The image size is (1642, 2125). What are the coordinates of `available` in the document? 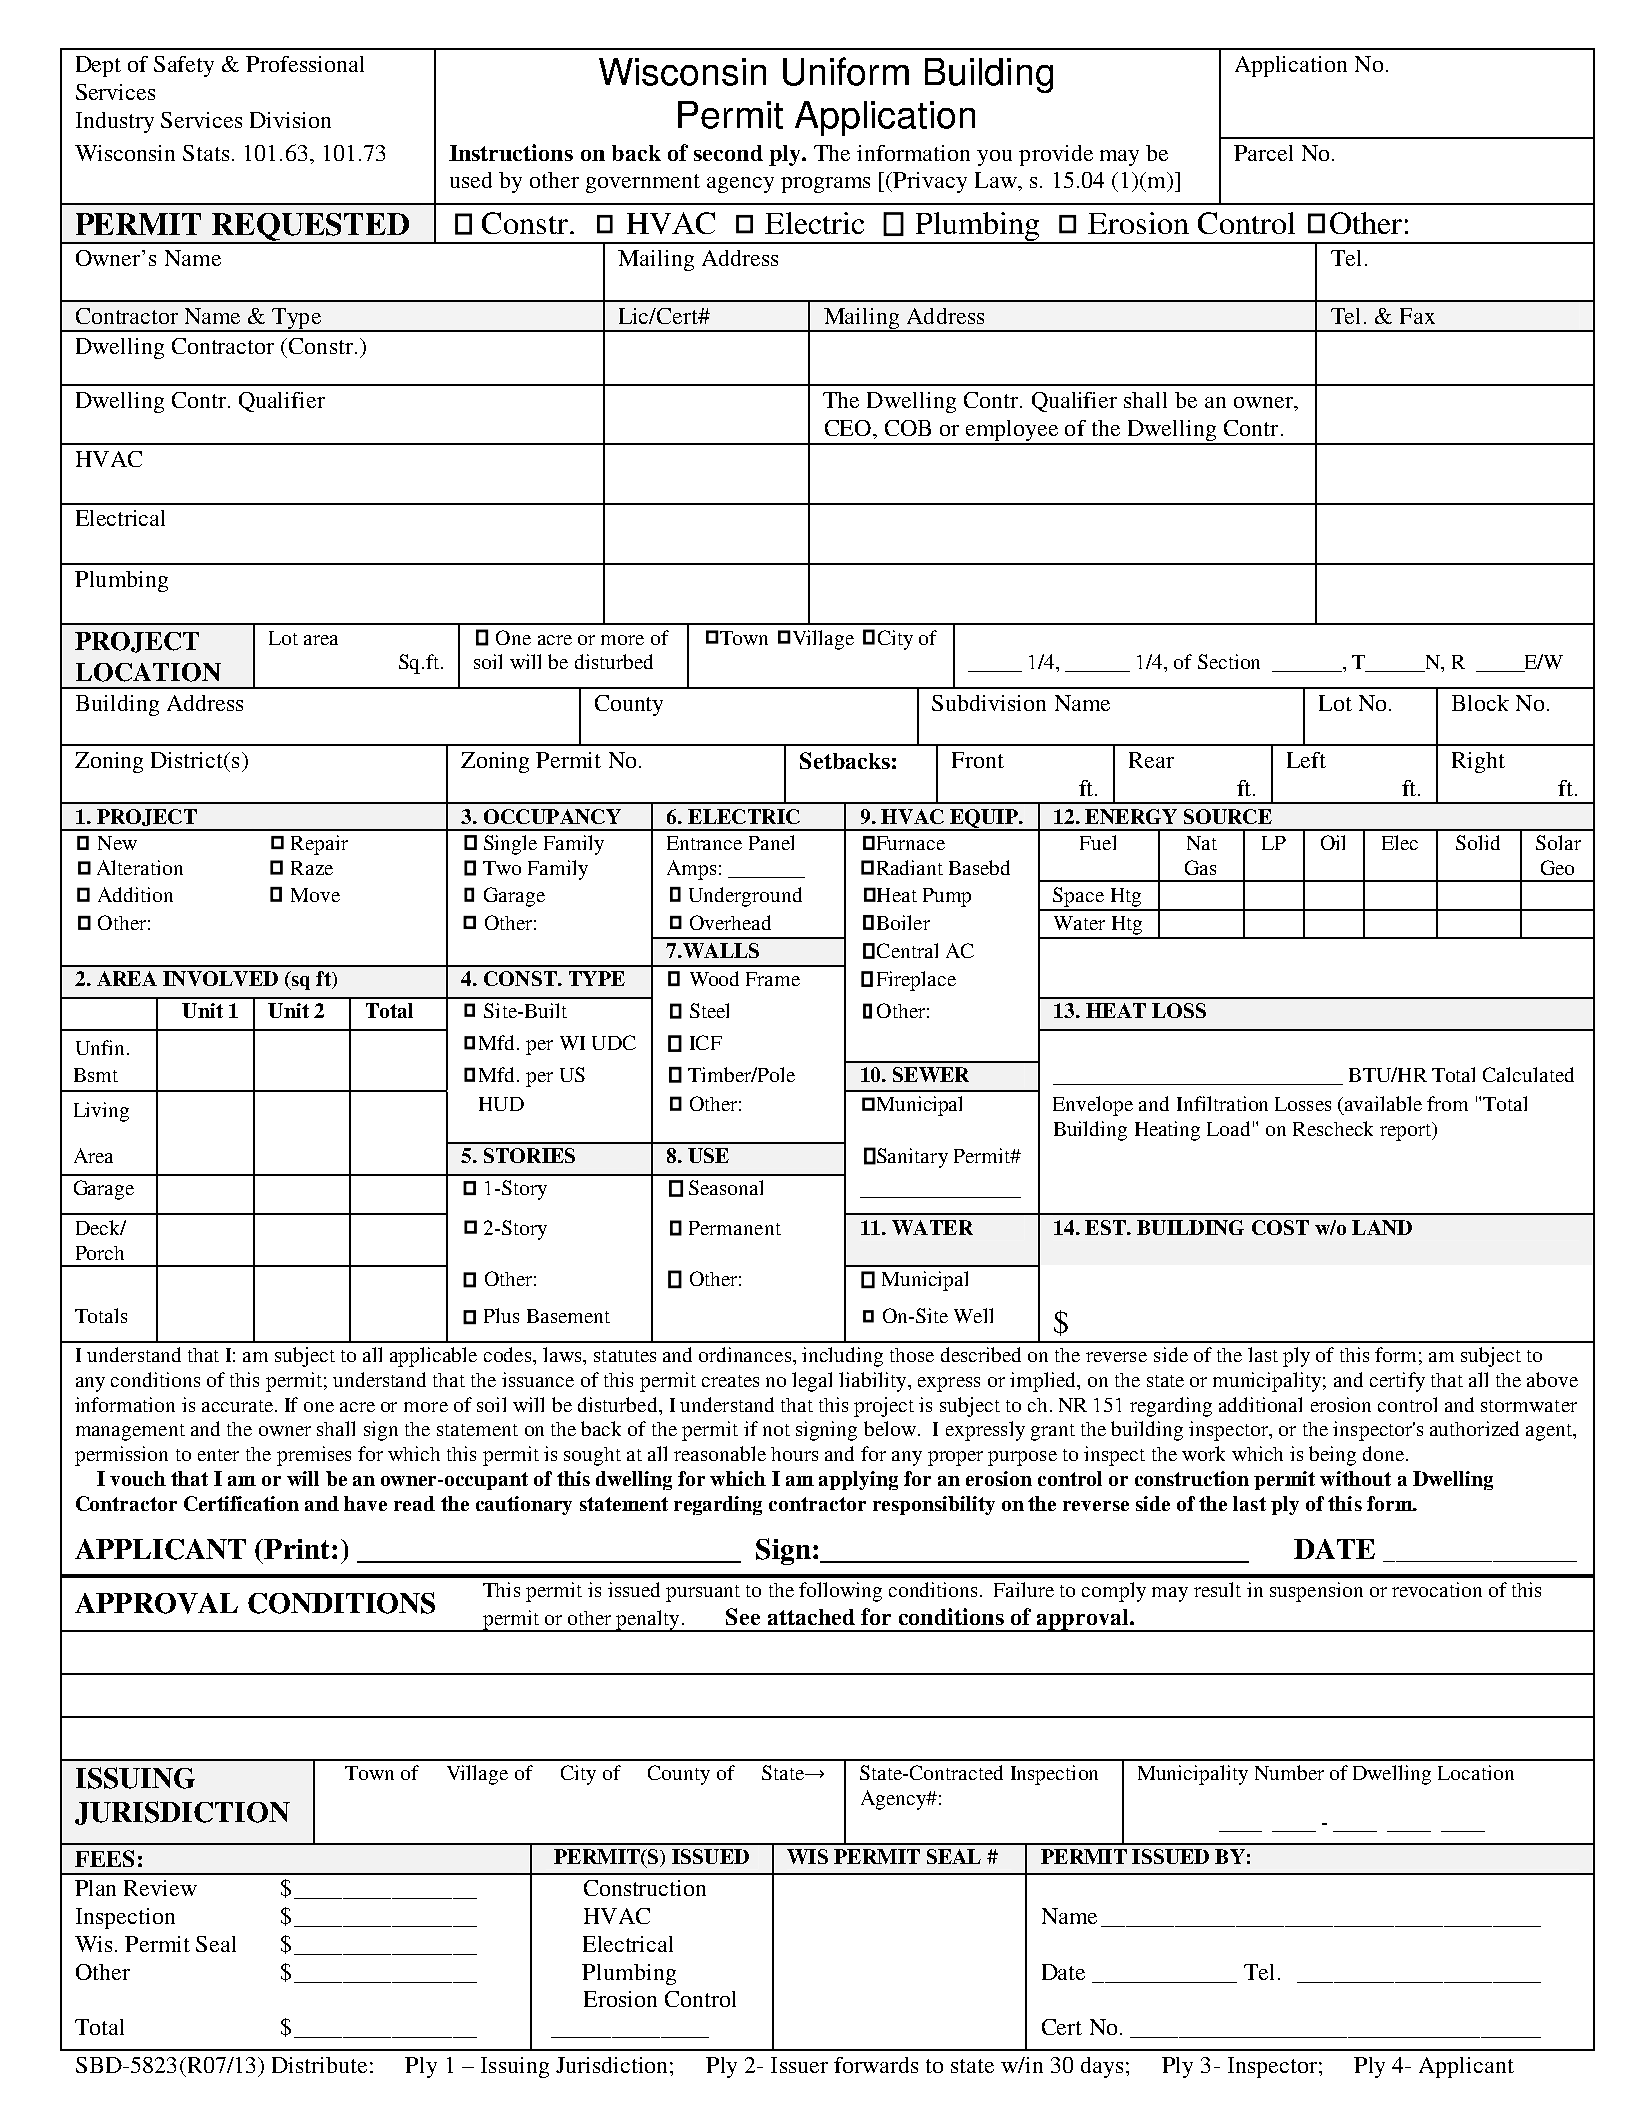 It's located at (1383, 1103).
